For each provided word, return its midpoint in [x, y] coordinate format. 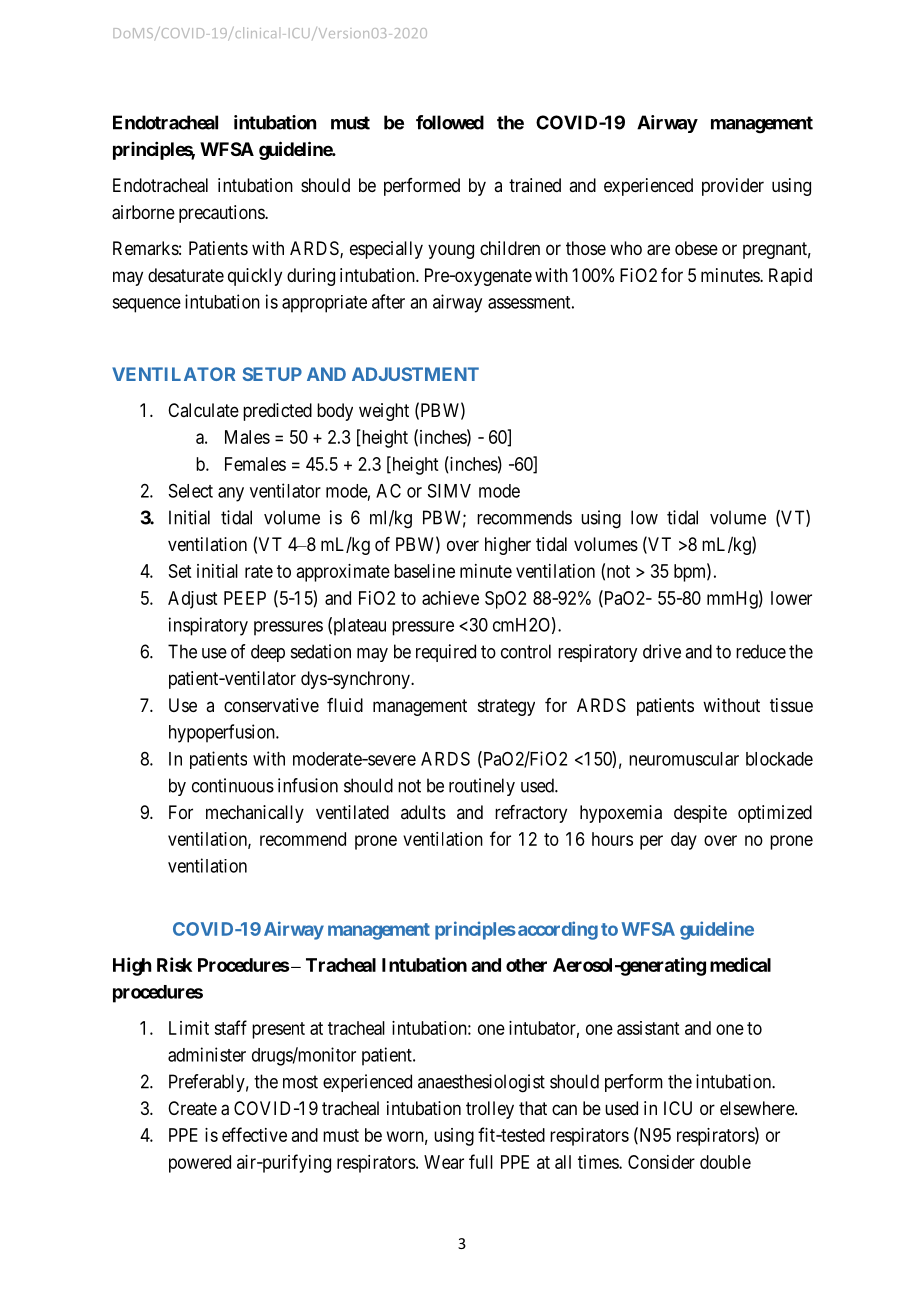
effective [254, 1134]
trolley [490, 1110]
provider [733, 187]
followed [450, 122]
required [446, 653]
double [725, 1162]
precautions [222, 214]
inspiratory [208, 626]
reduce [761, 651]
